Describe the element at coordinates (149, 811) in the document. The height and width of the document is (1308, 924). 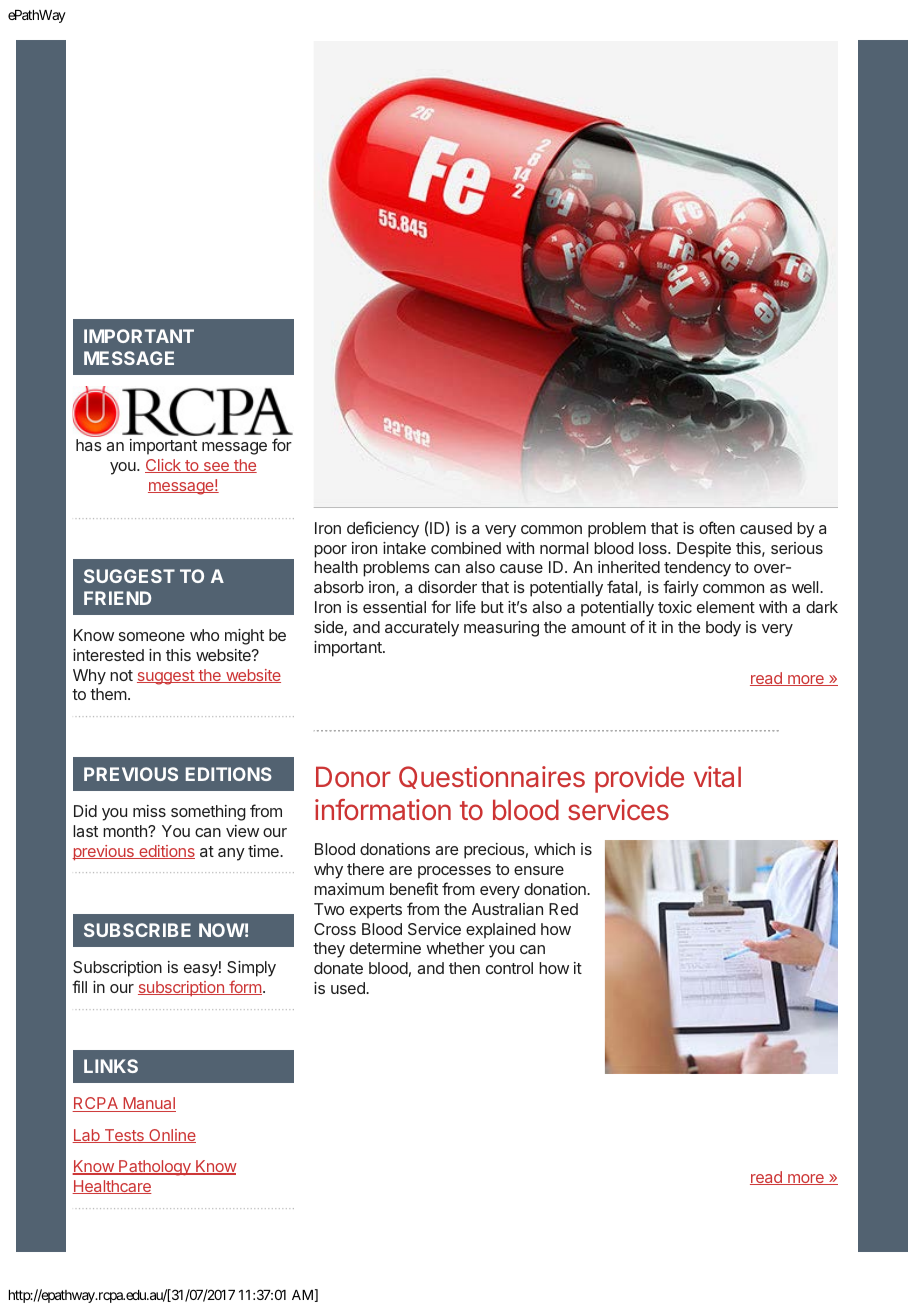
I see `miss` at that location.
